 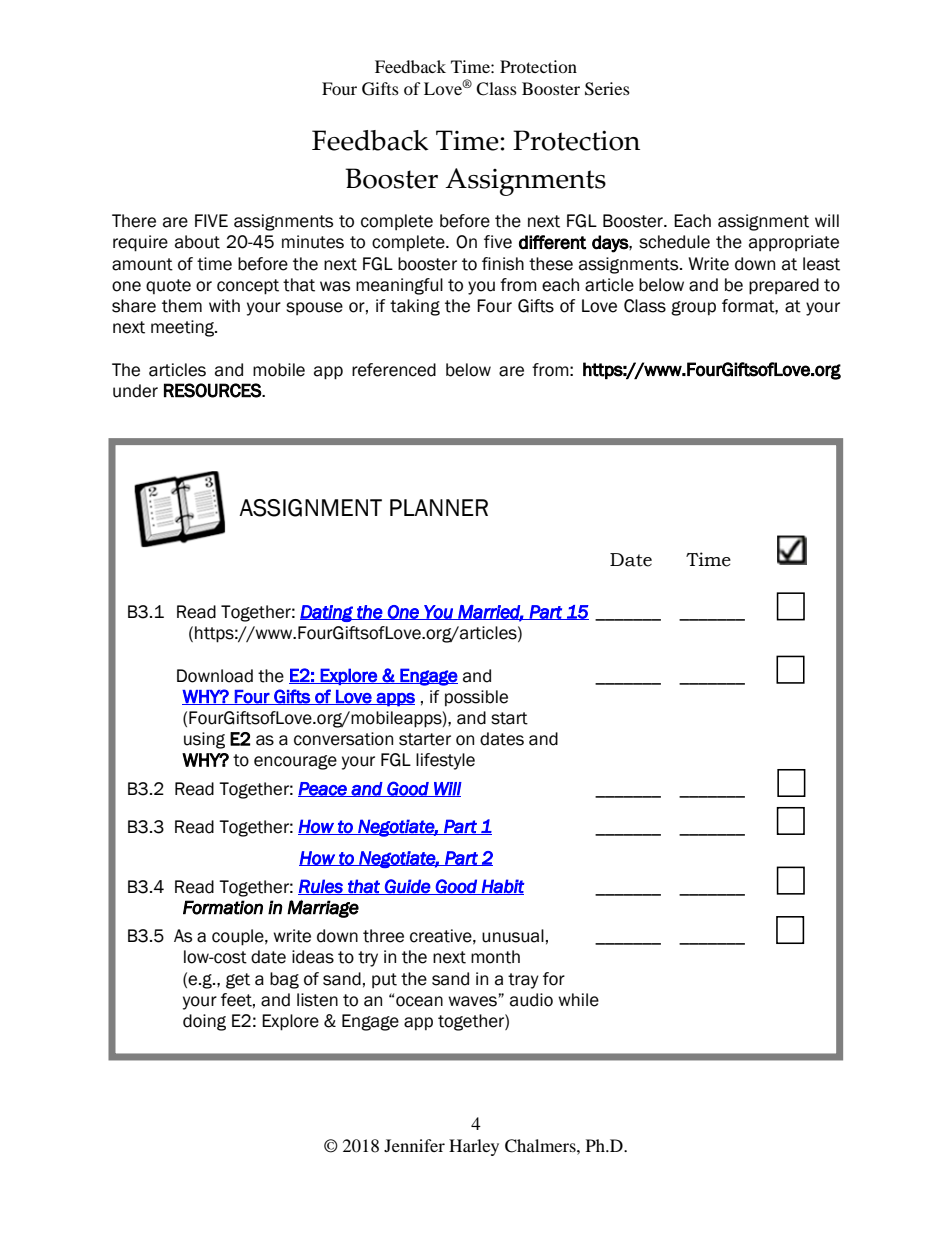 I want to click on possible, so click(x=476, y=698).
